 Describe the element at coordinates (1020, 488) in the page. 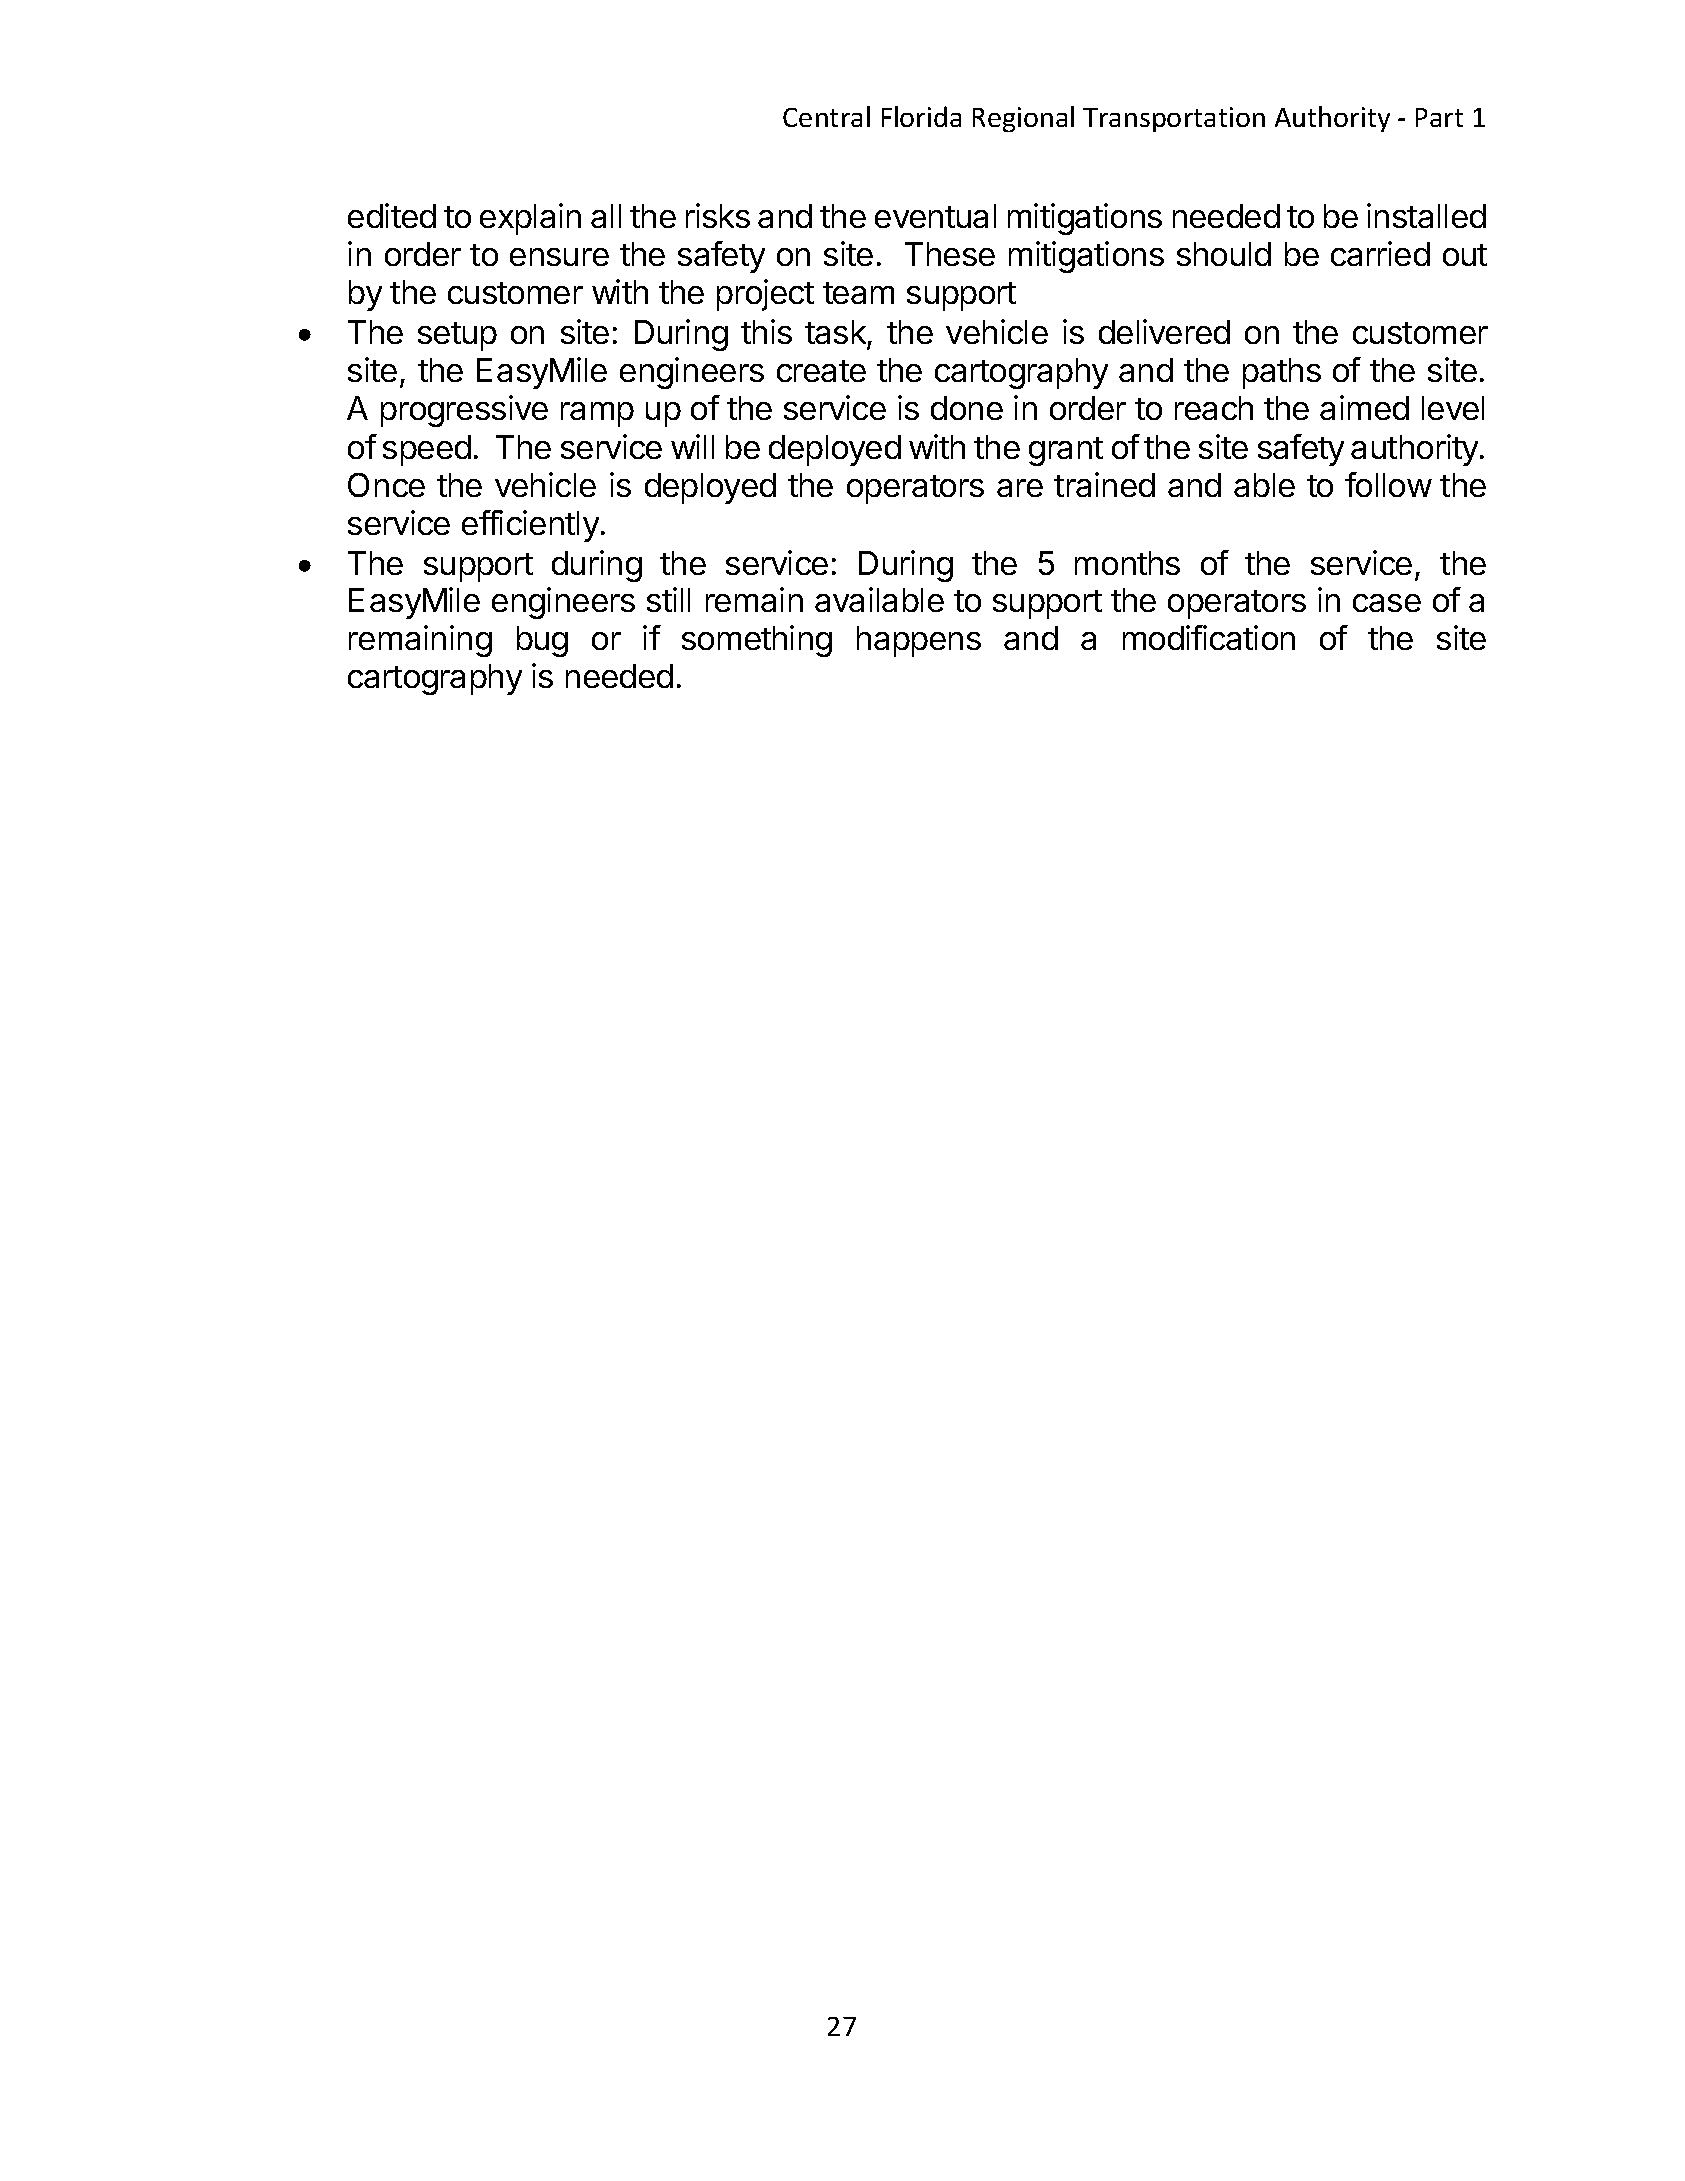

I see `are` at that location.
